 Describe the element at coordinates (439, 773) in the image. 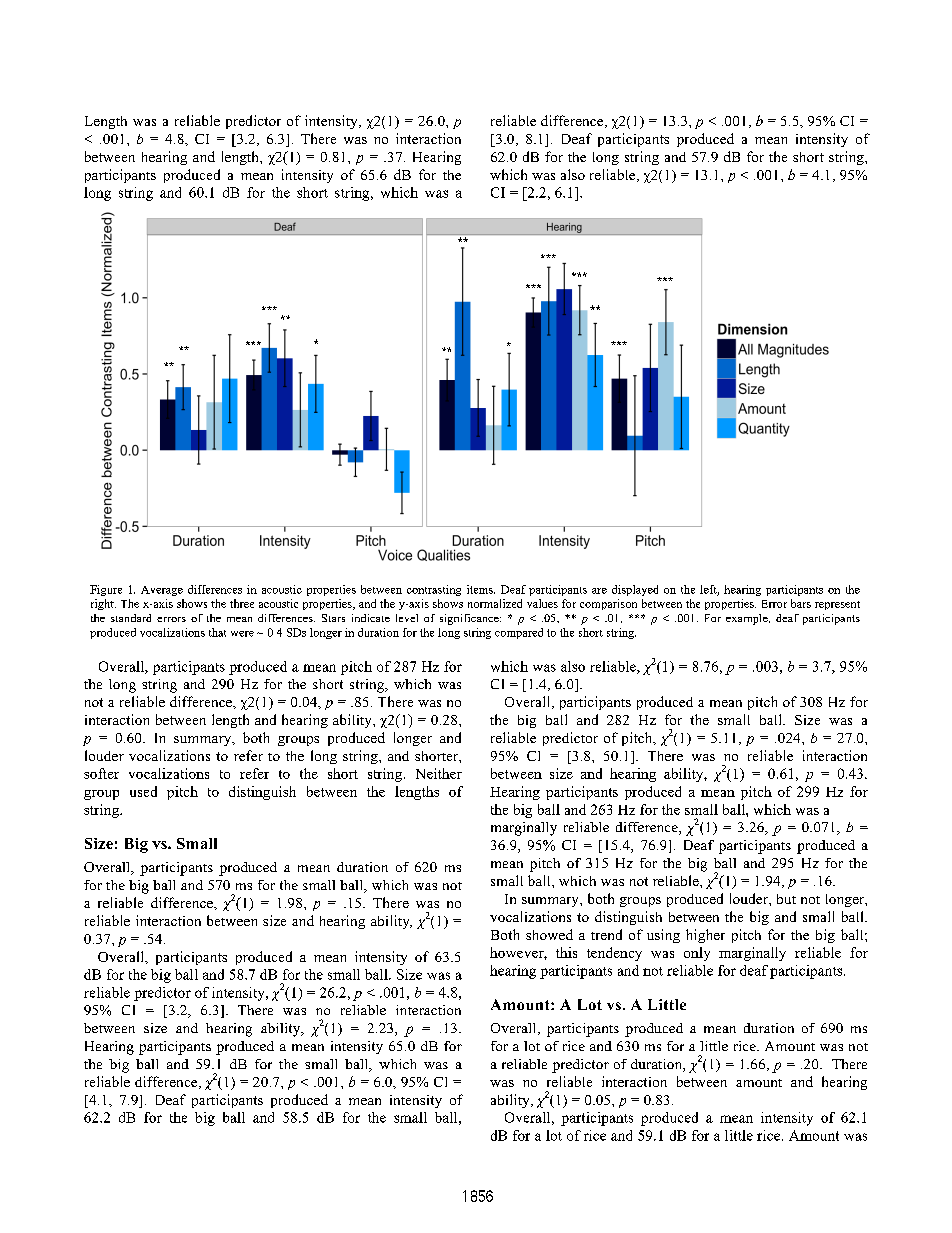

I see `Neither` at that location.
